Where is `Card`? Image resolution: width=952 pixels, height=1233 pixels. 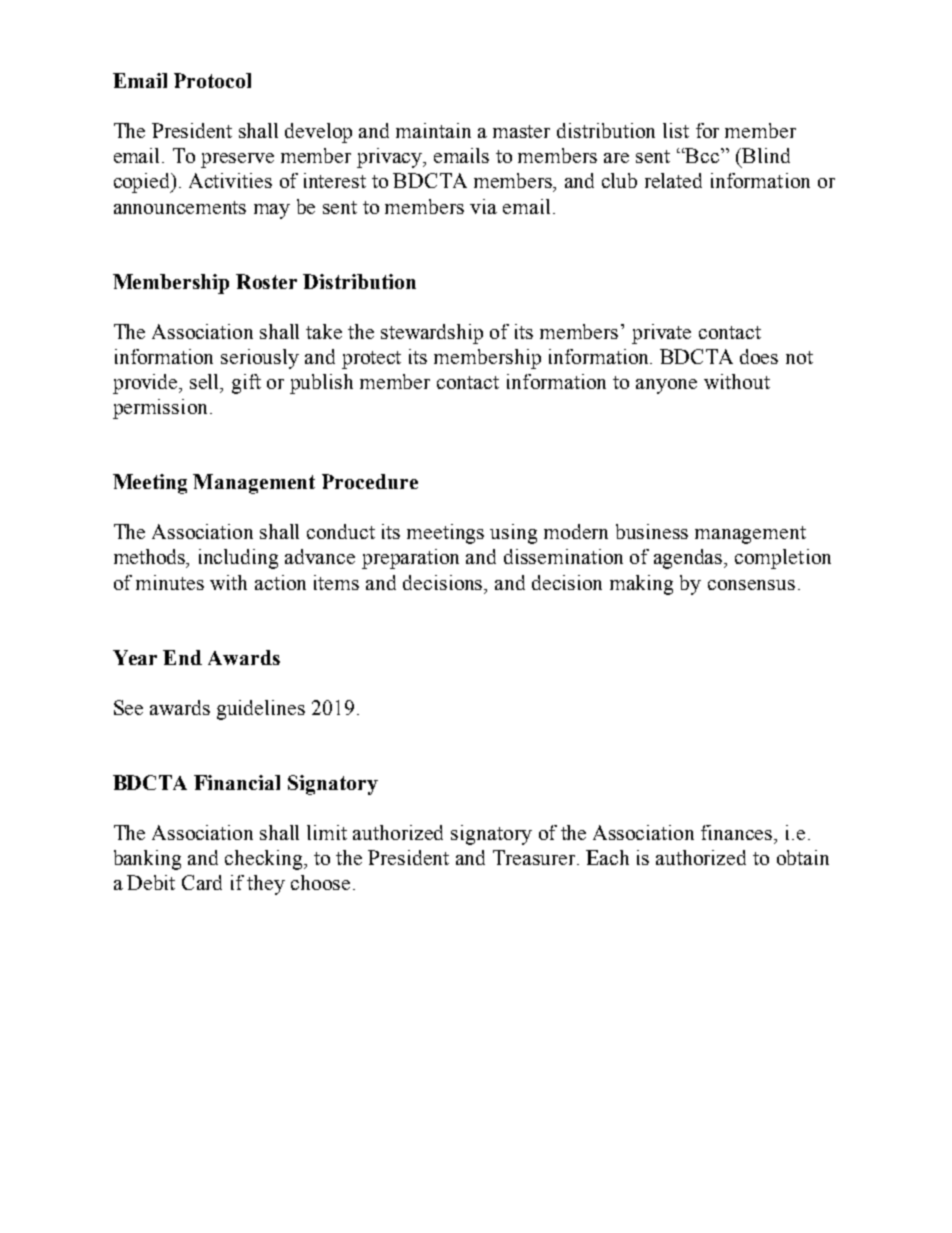 Card is located at coordinates (202, 882).
